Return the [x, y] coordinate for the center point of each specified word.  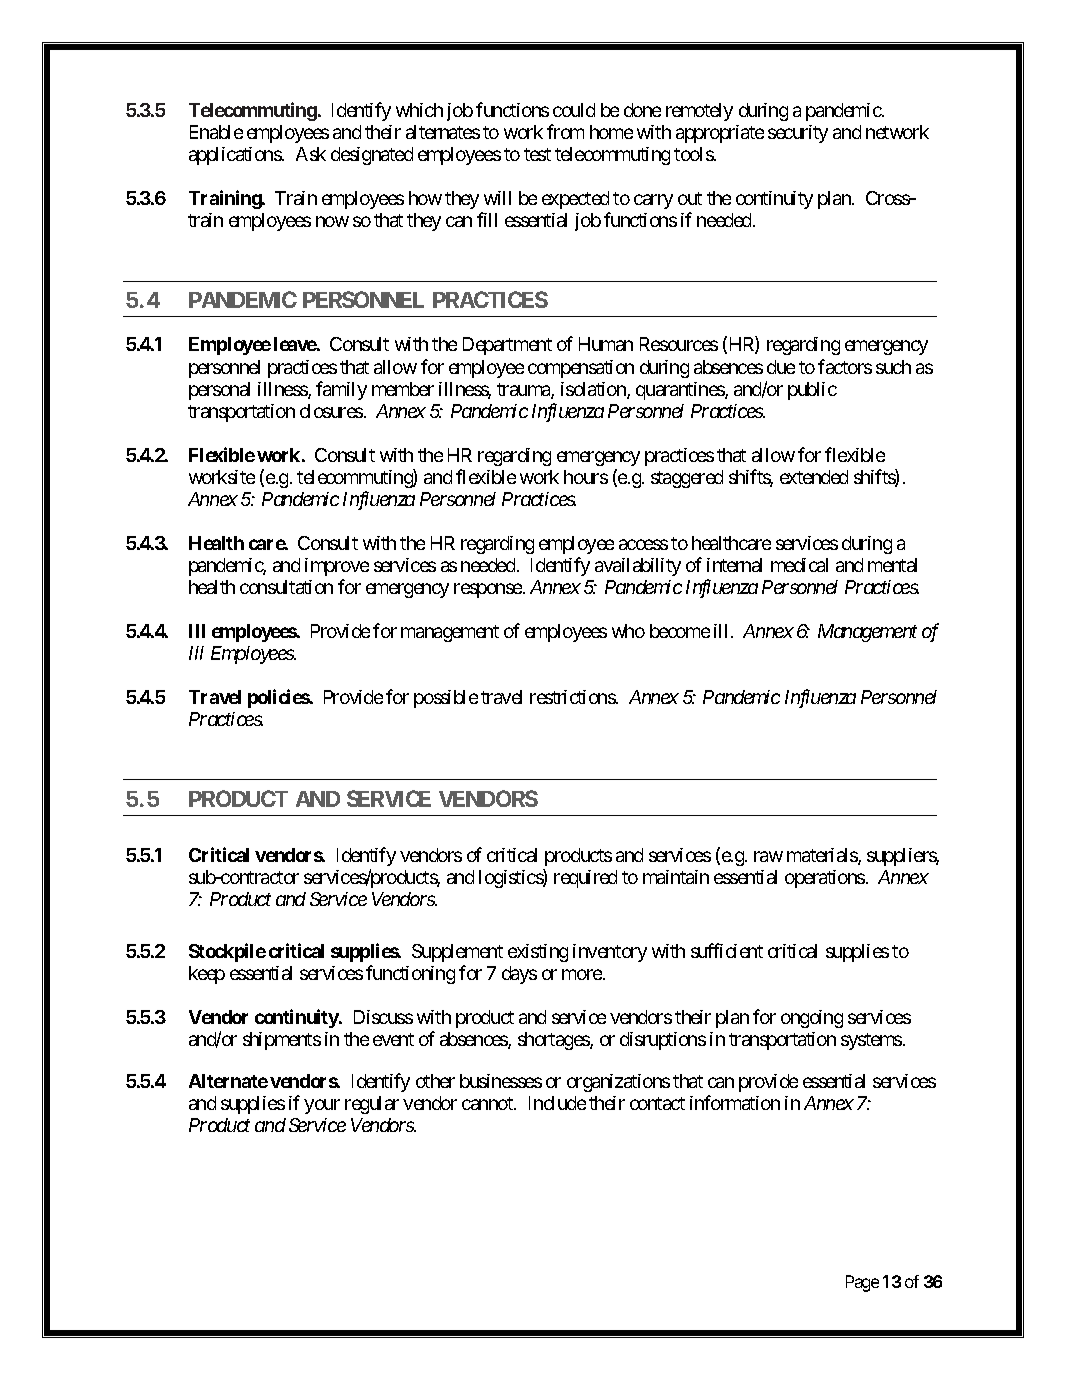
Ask [311, 154]
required [585, 879]
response [488, 590]
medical [799, 565]
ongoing [812, 1019]
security [798, 134]
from [565, 131]
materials [823, 856]
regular [372, 1105]
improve [337, 567]
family [341, 390]
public [812, 391]
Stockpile [227, 952]
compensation [581, 369]
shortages [554, 1041]
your [322, 1106]
